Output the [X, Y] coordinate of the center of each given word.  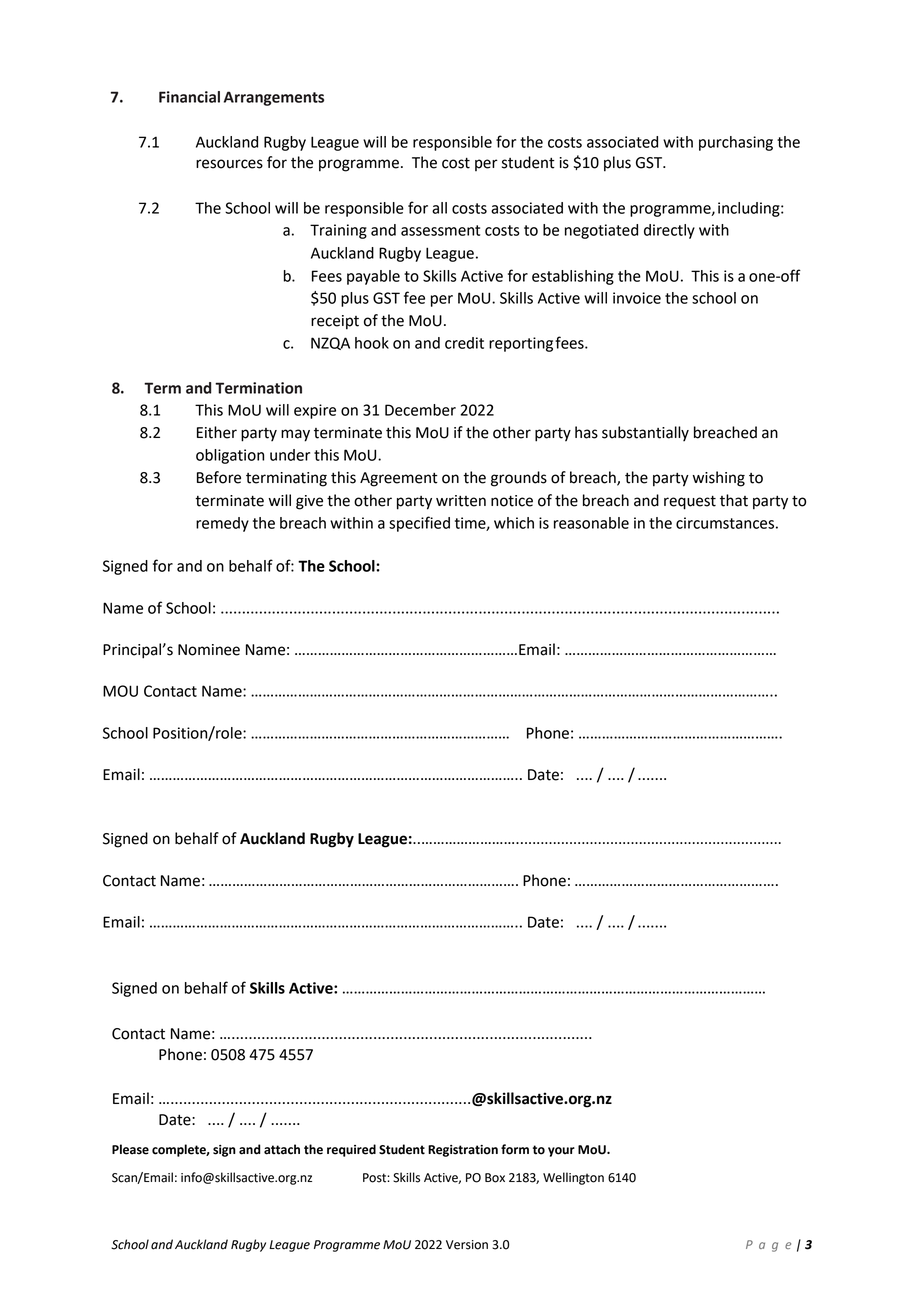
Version [467, 1245]
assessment [440, 230]
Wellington [573, 1178]
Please [130, 1149]
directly [669, 231]
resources [229, 164]
